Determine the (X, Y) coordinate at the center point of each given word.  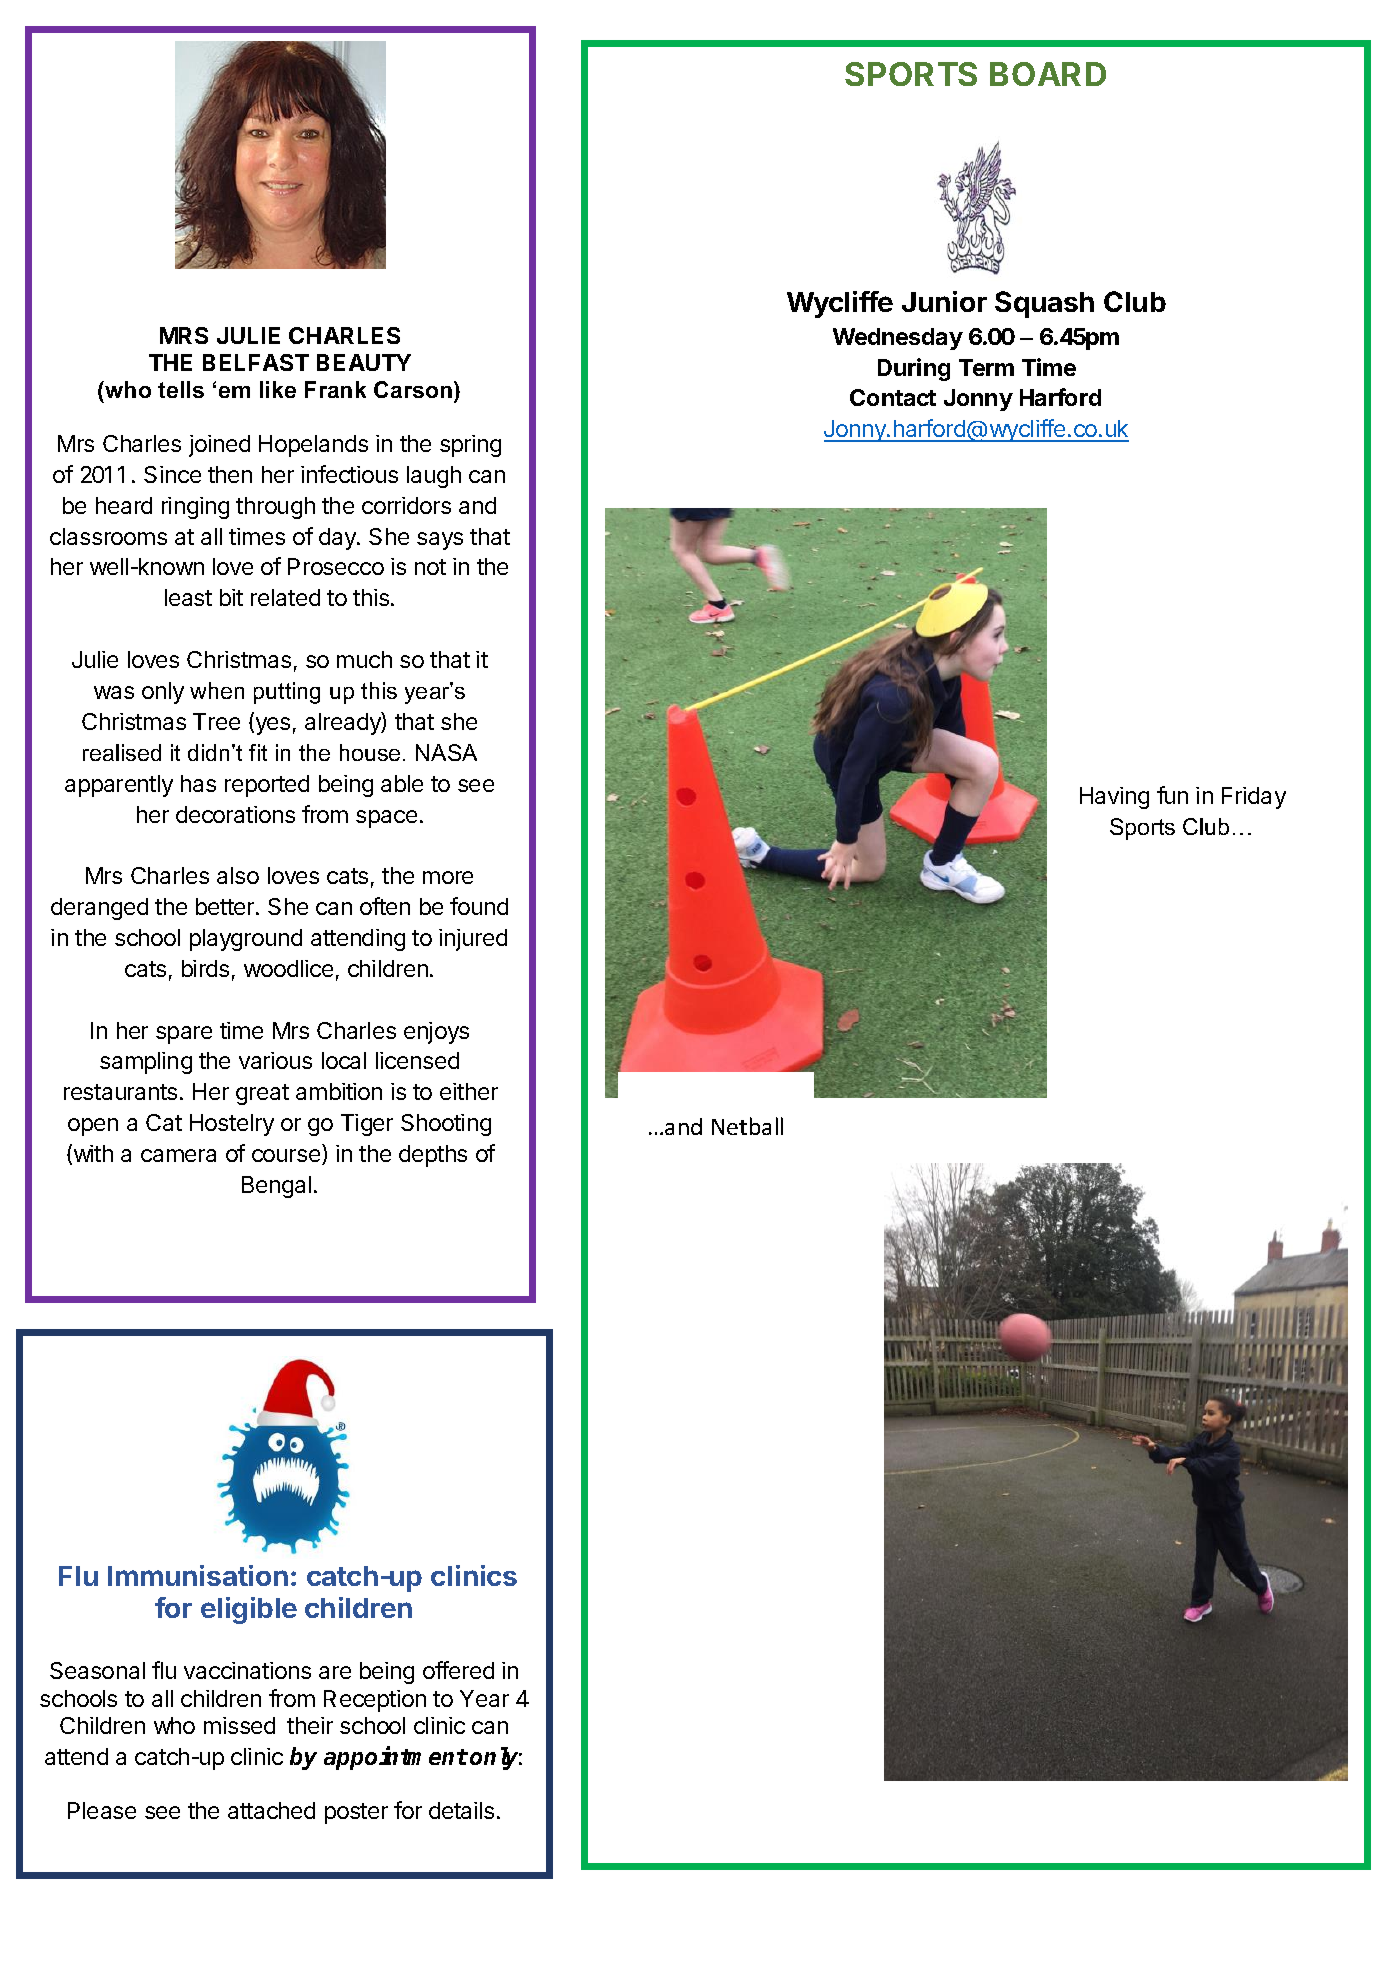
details (461, 1810)
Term (986, 367)
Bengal (276, 1187)
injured (473, 940)
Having (1114, 798)
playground (246, 940)
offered (458, 1670)
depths (433, 1156)
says (440, 541)
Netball (747, 1126)
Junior (944, 301)
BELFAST (256, 362)
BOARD (1048, 74)
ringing (195, 508)
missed (239, 1725)
